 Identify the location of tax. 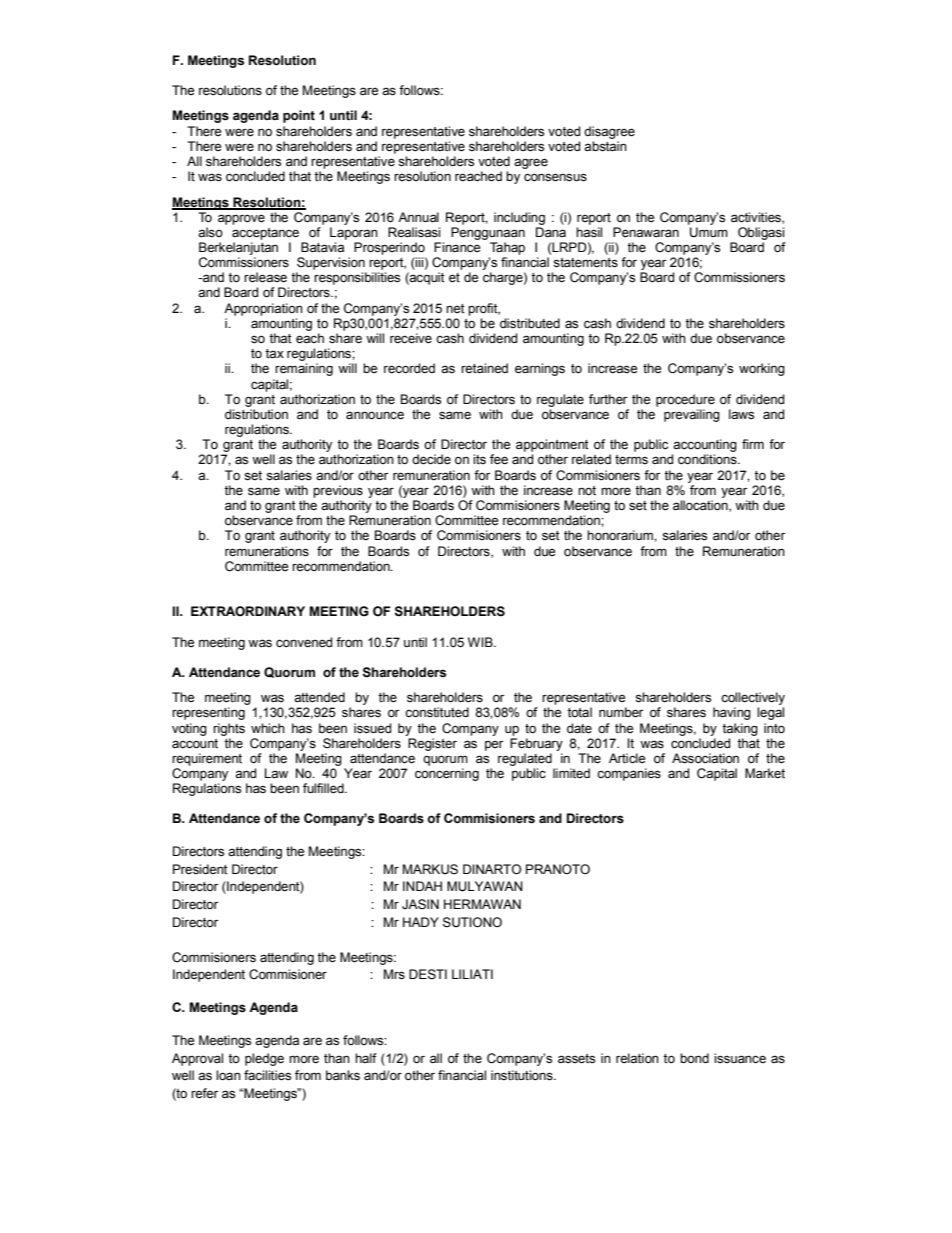
(274, 354).
